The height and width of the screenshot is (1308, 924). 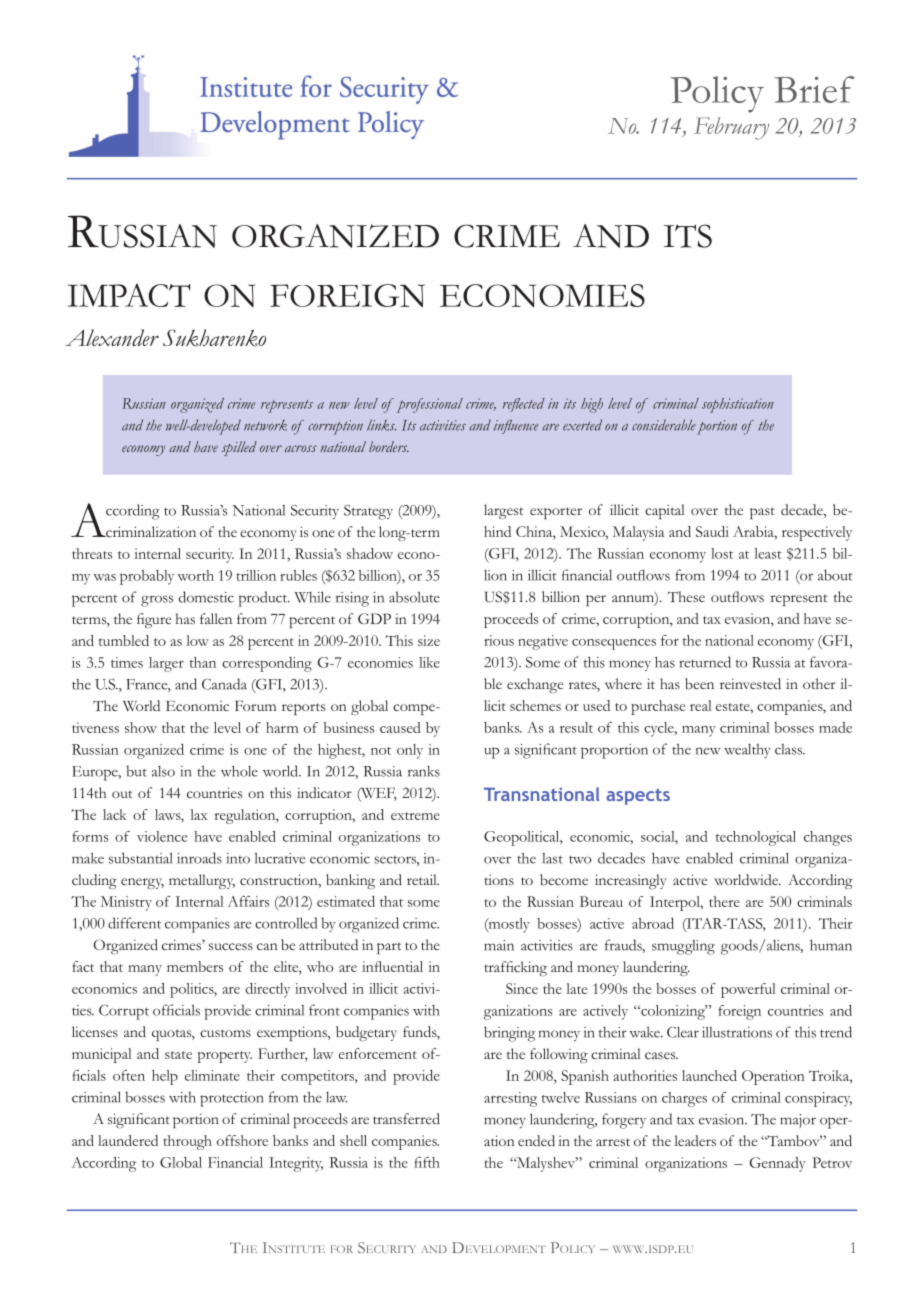 What do you see at coordinates (154, 620) in the screenshot?
I see `figure` at bounding box center [154, 620].
